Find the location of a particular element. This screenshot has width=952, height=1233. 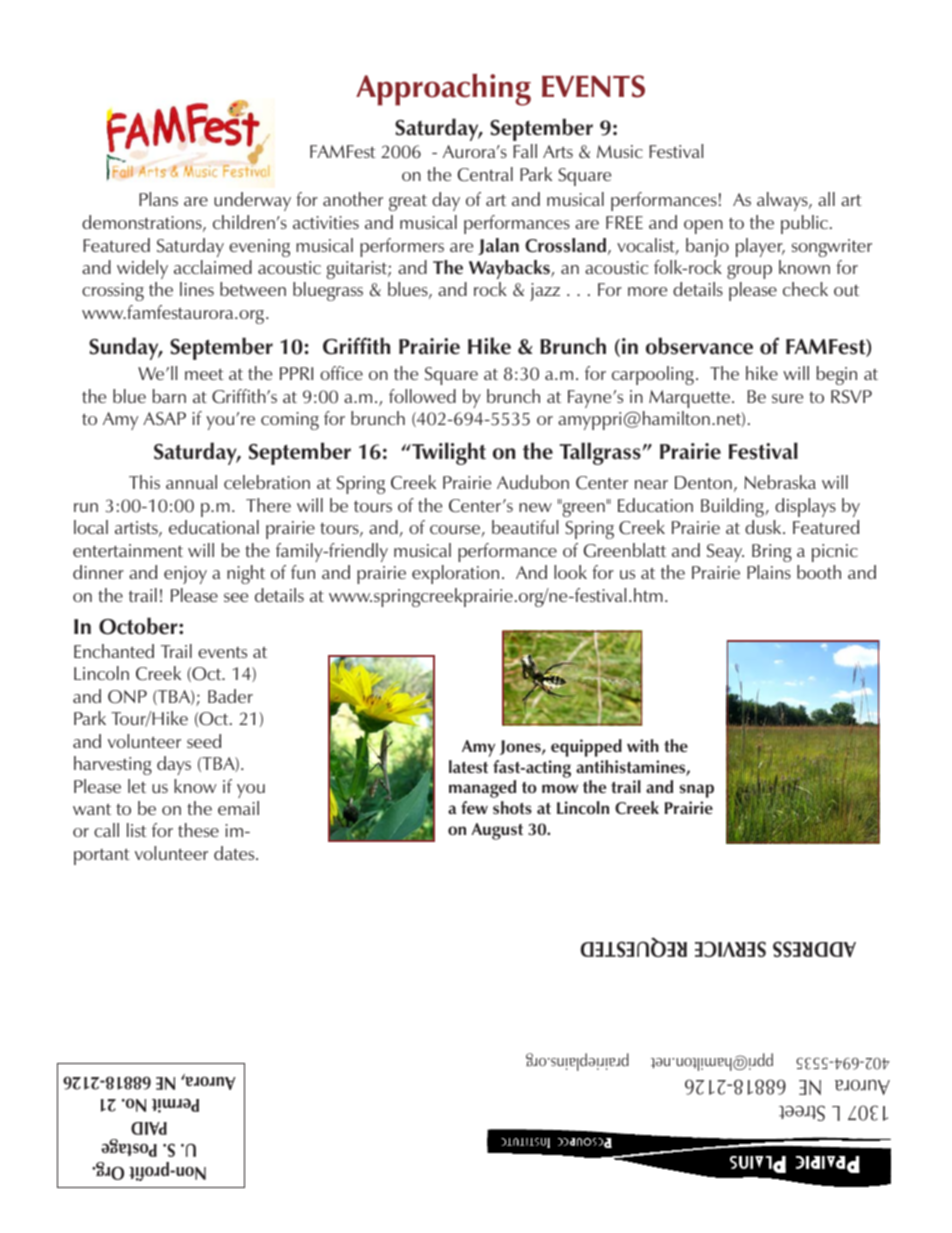

Plans is located at coordinates (158, 199).
